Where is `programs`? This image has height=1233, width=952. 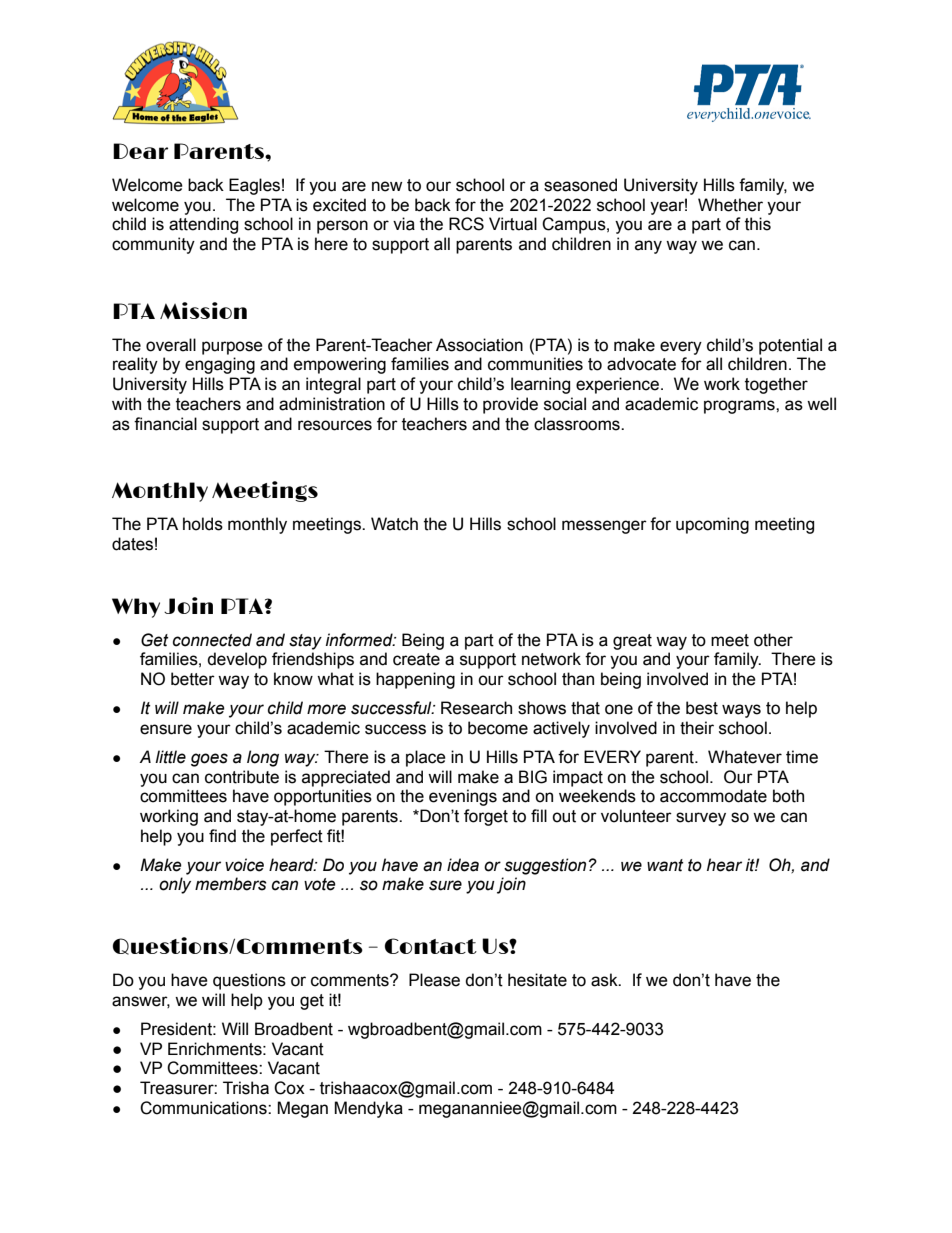
programs is located at coordinates (740, 407).
